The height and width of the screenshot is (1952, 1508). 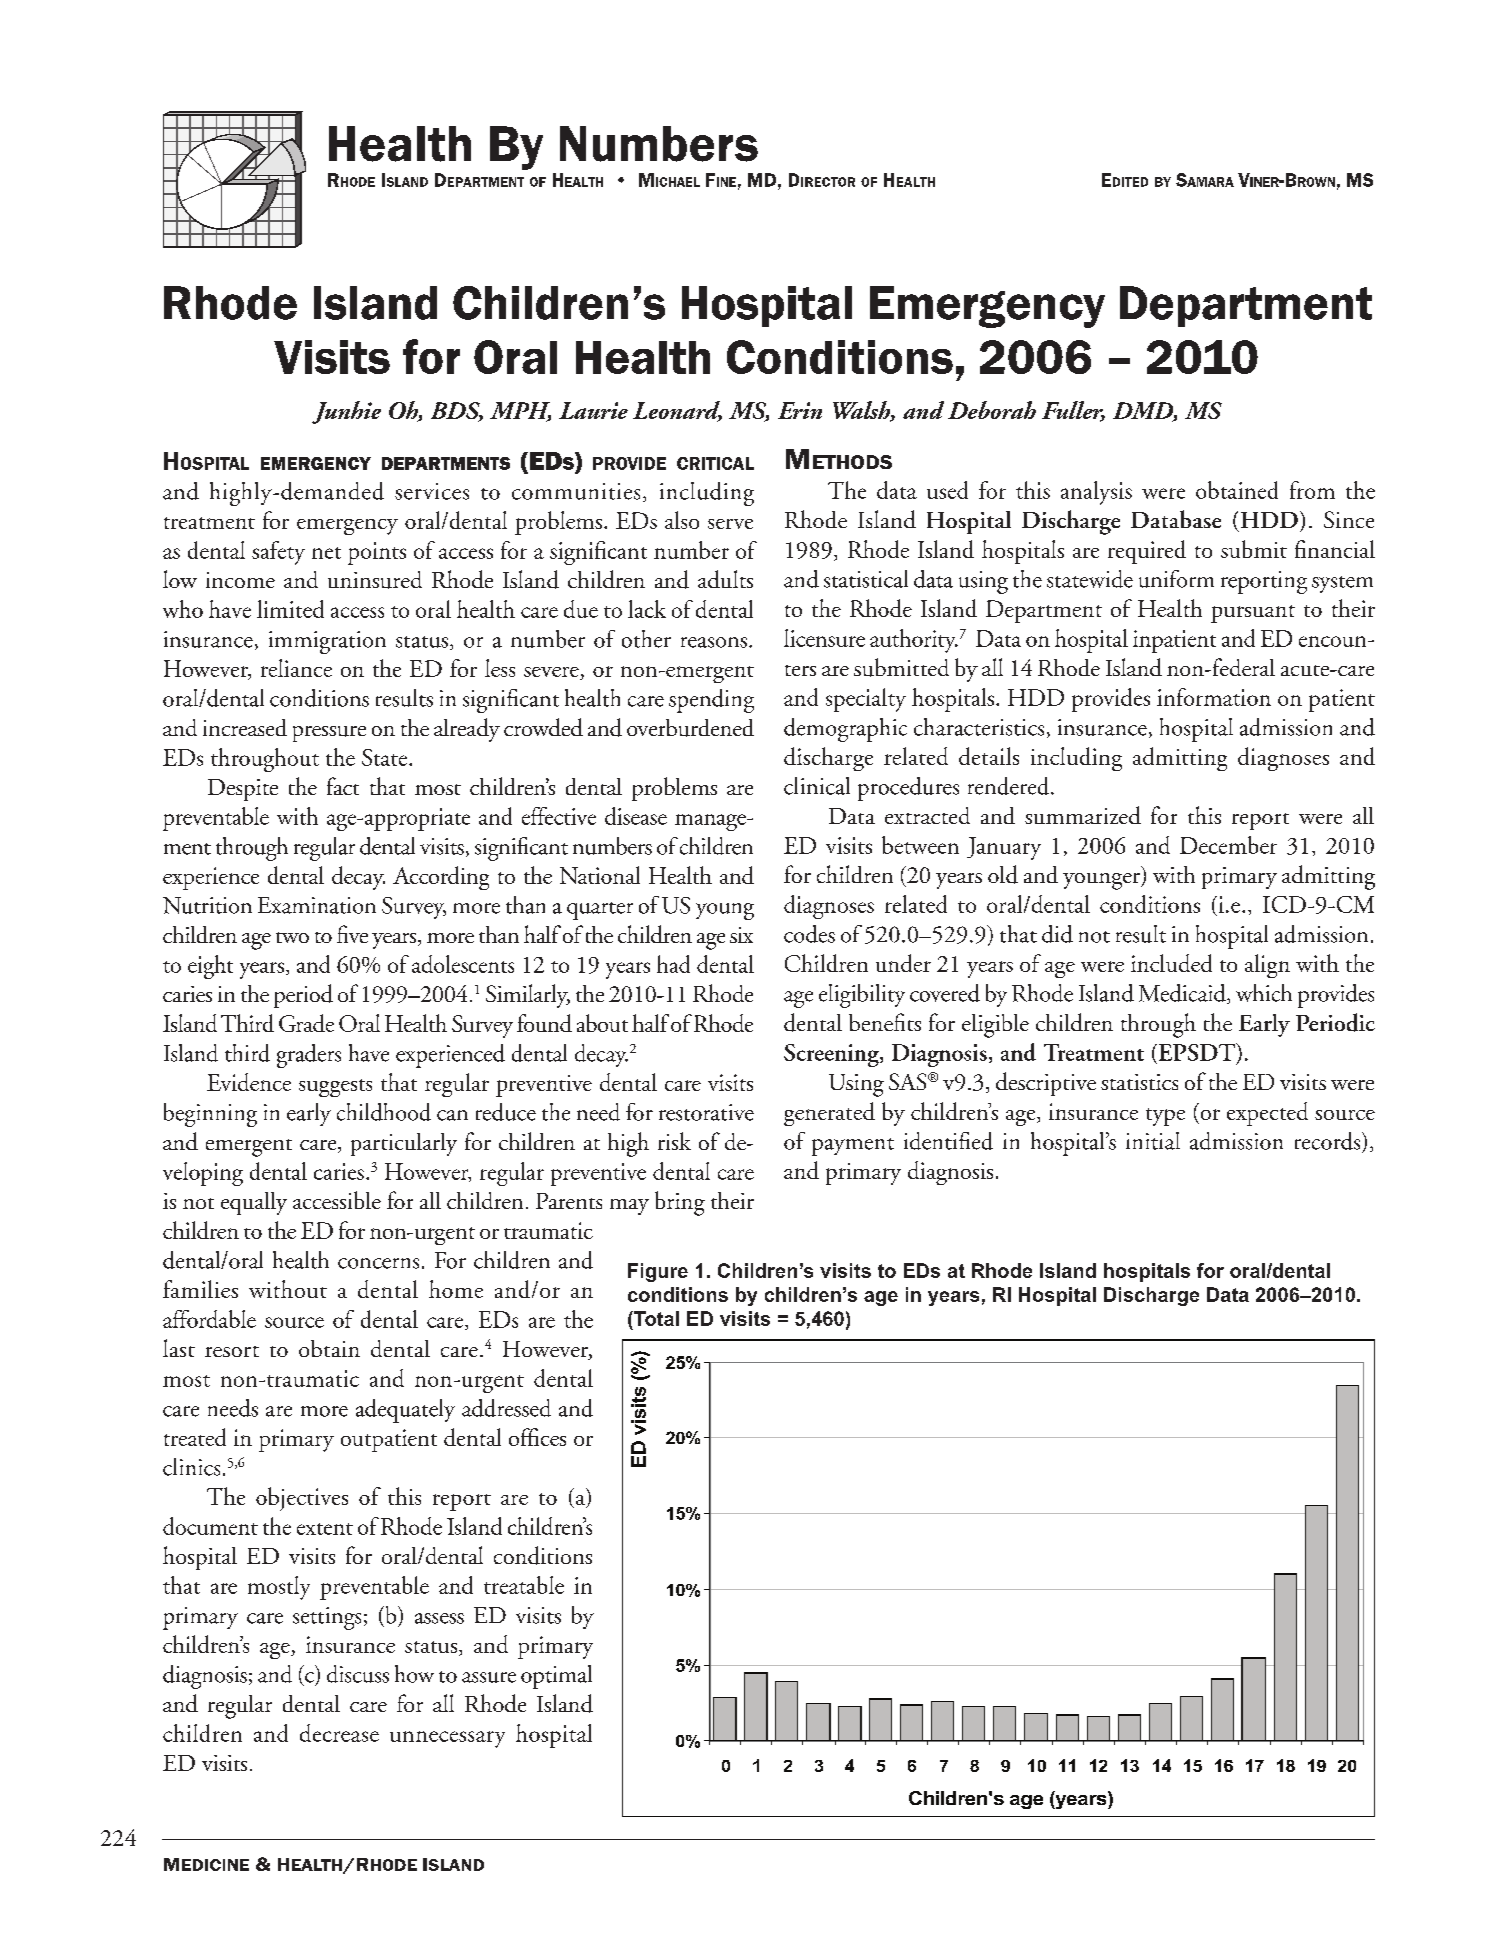 What do you see at coordinates (358, 1674) in the screenshot?
I see `discuss` at bounding box center [358, 1674].
